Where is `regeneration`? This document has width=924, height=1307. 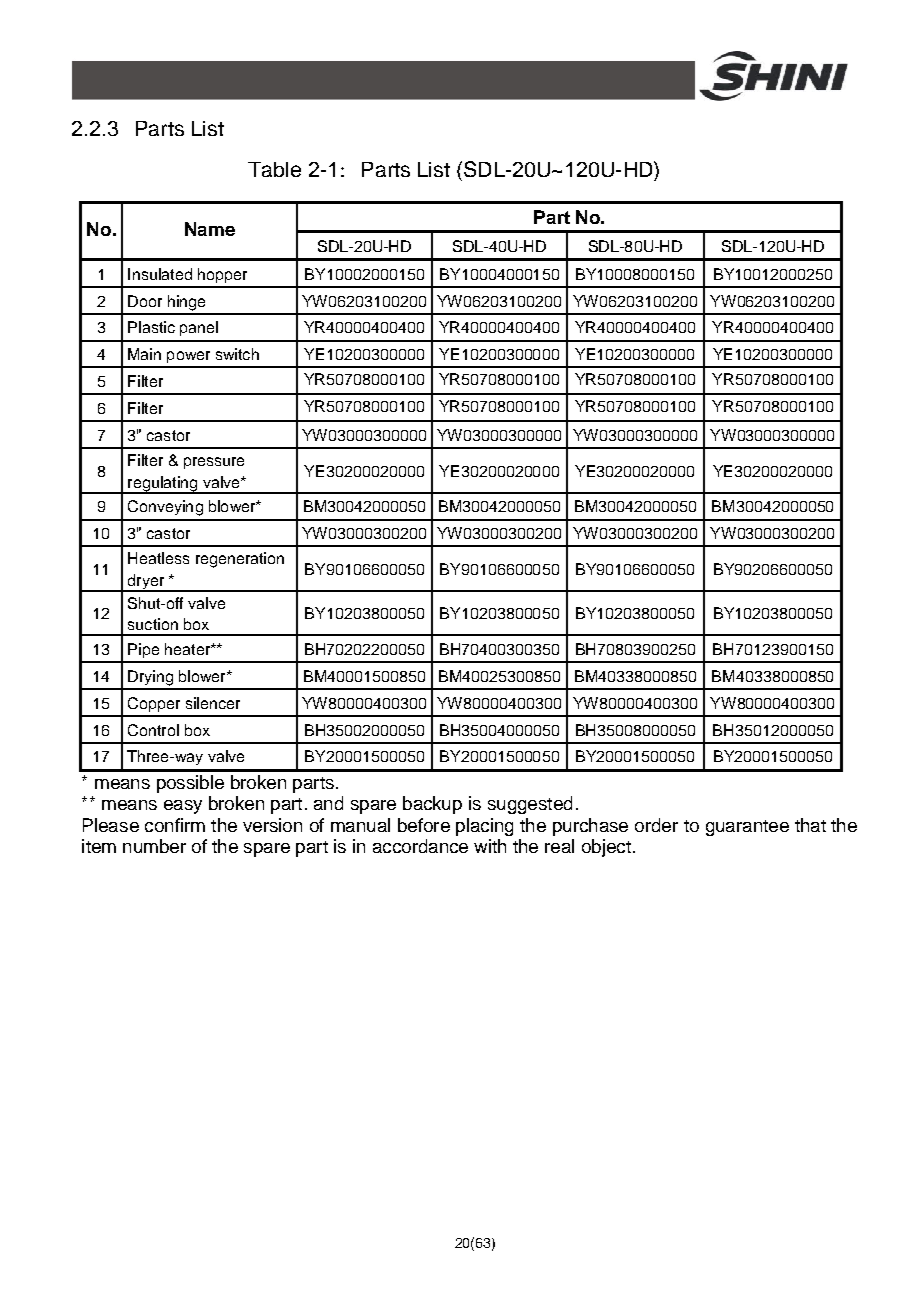
regeneration is located at coordinates (240, 560).
